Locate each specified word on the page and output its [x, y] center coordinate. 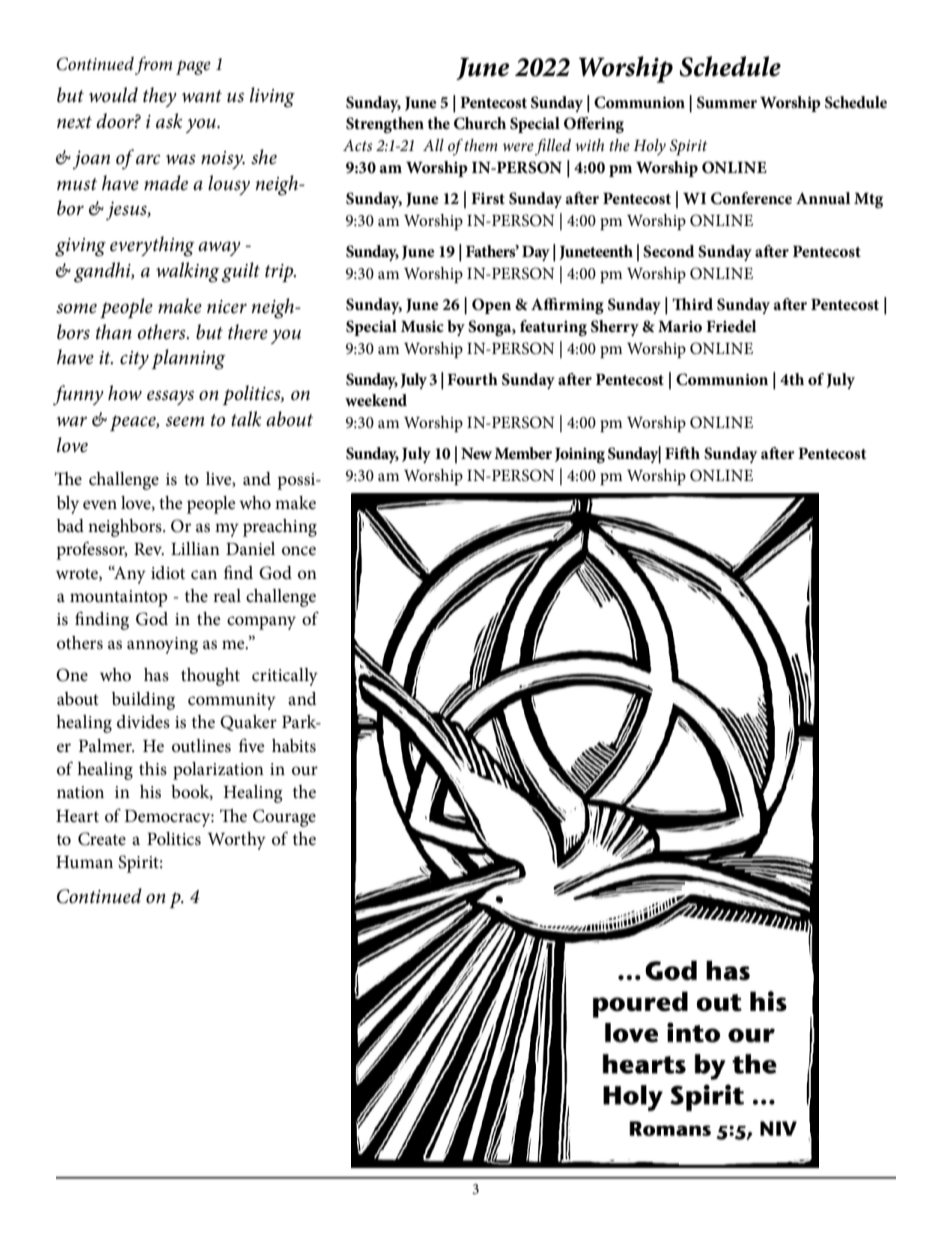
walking [188, 272]
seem [185, 422]
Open [491, 306]
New [476, 453]
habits [294, 746]
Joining [580, 455]
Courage [284, 818]
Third [692, 304]
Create [102, 839]
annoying [162, 645]
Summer [727, 102]
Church [480, 123]
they [160, 97]
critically [285, 677]
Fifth [682, 453]
